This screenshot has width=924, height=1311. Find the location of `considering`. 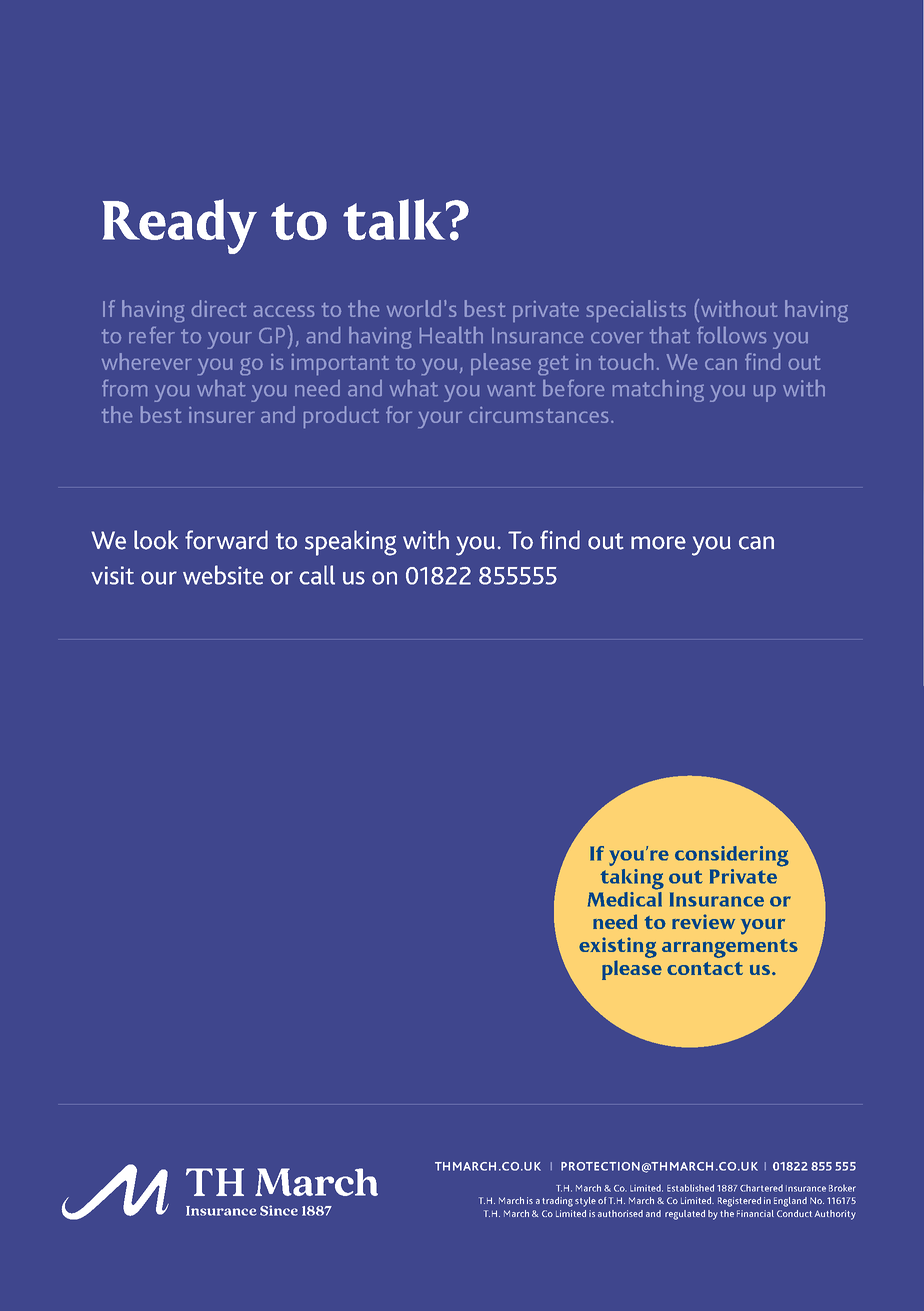

considering is located at coordinates (732, 856).
